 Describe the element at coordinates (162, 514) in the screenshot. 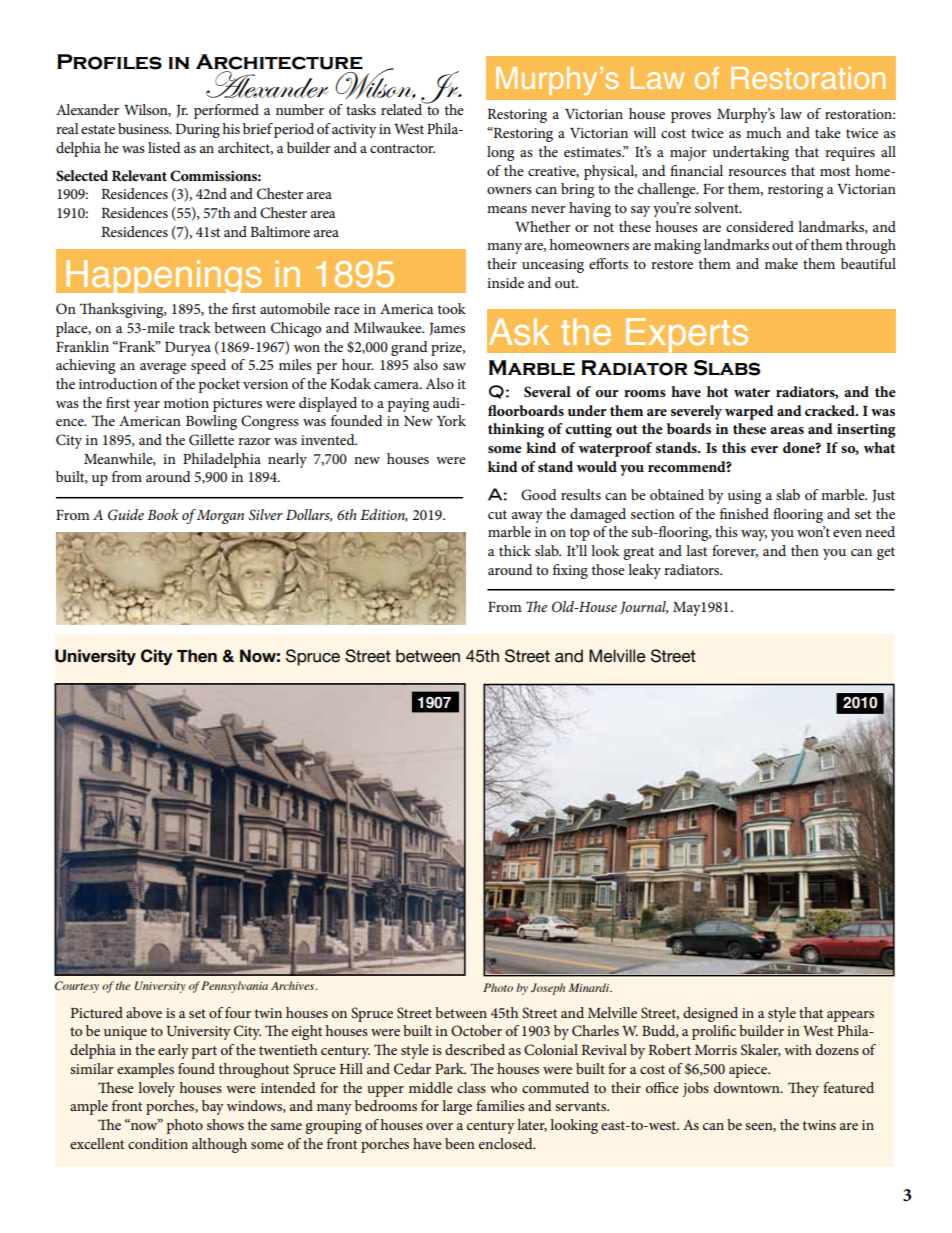

I see `Book` at that location.
